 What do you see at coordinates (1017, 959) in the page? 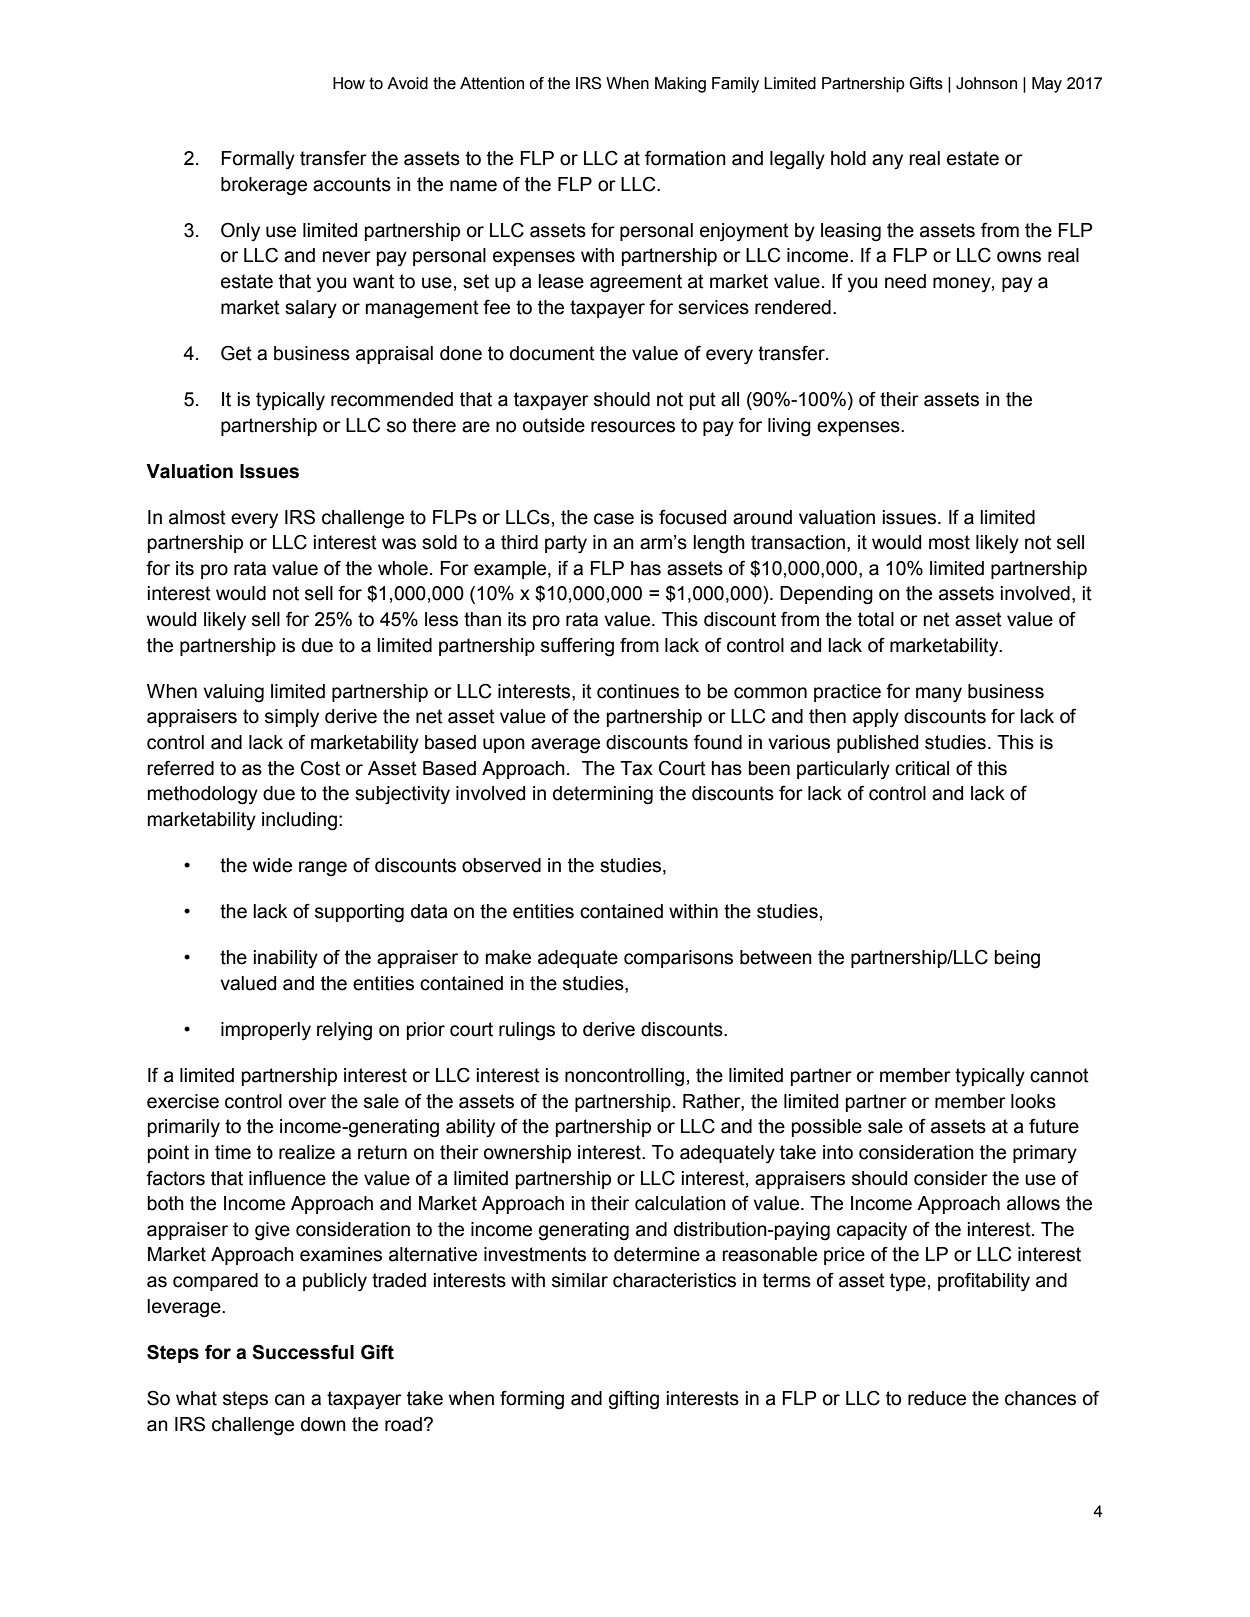
I see `being` at bounding box center [1017, 959].
